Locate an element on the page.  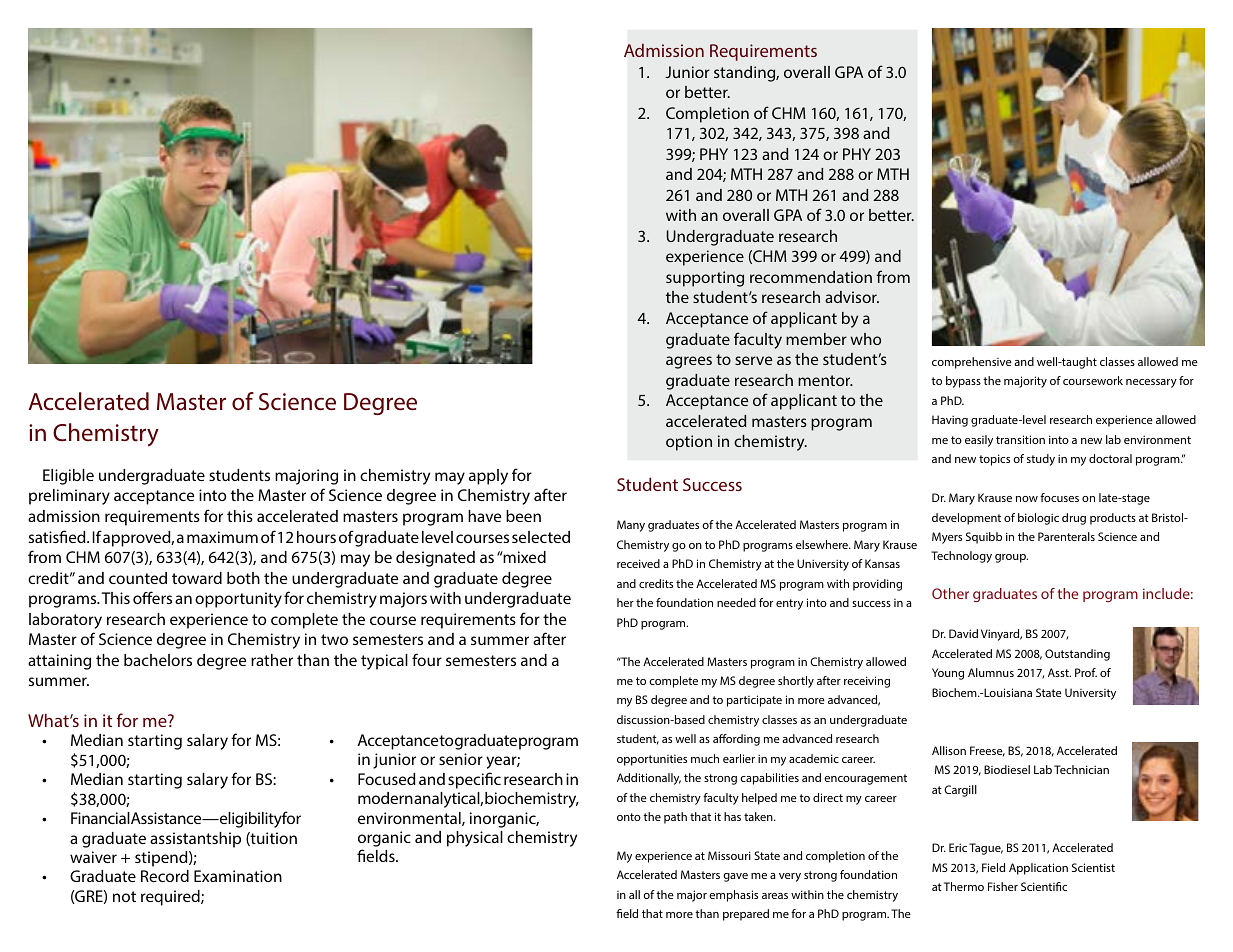
Focused is located at coordinates (387, 779).
